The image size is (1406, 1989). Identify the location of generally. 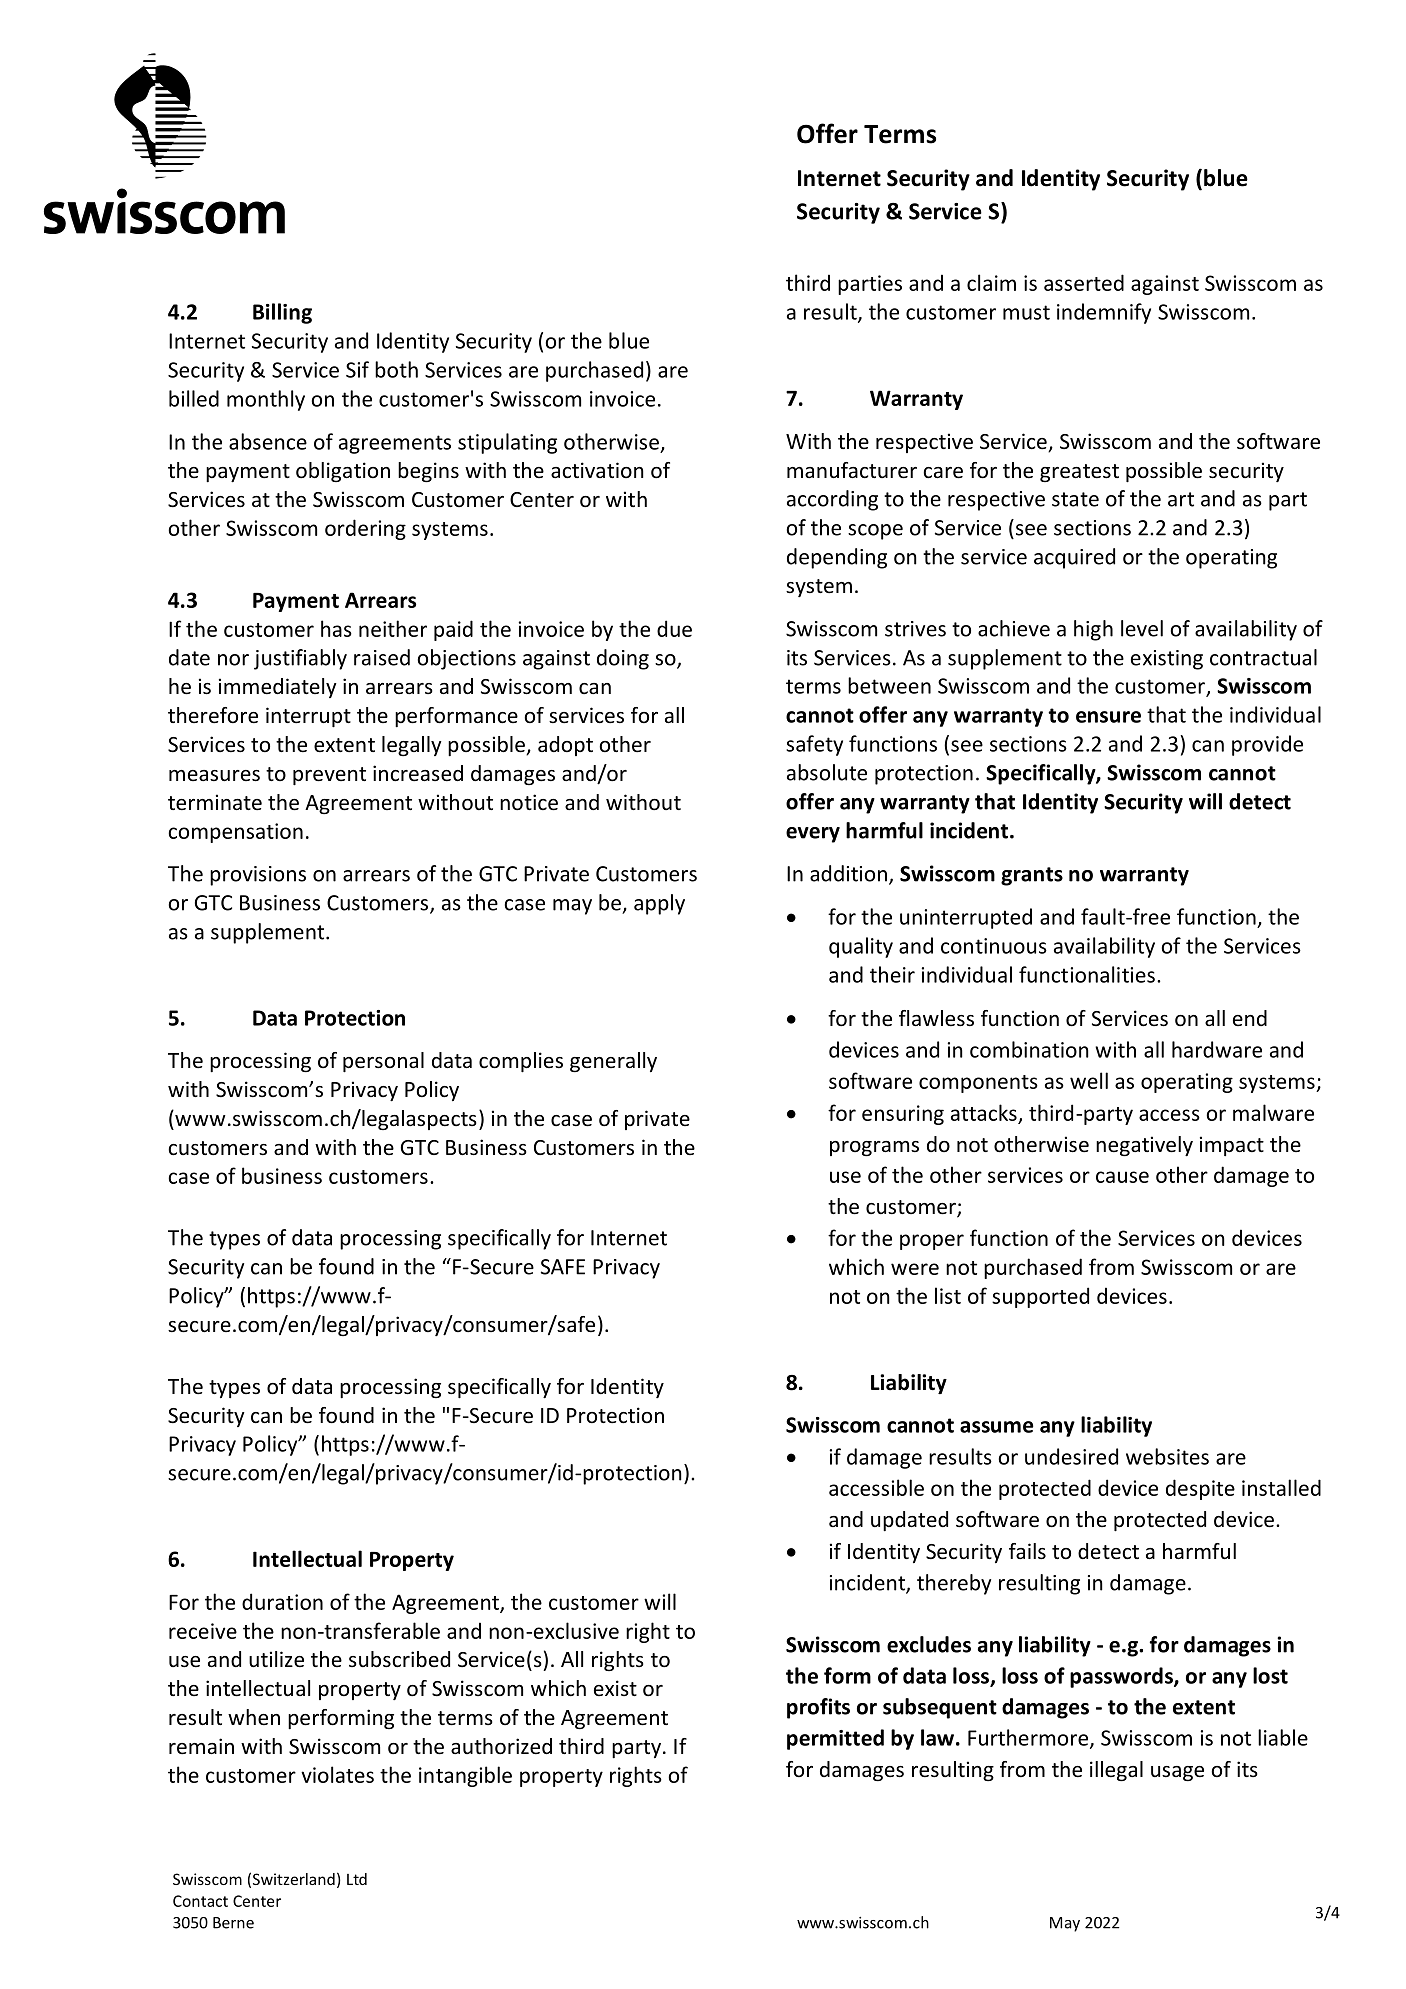
(613, 1062).
